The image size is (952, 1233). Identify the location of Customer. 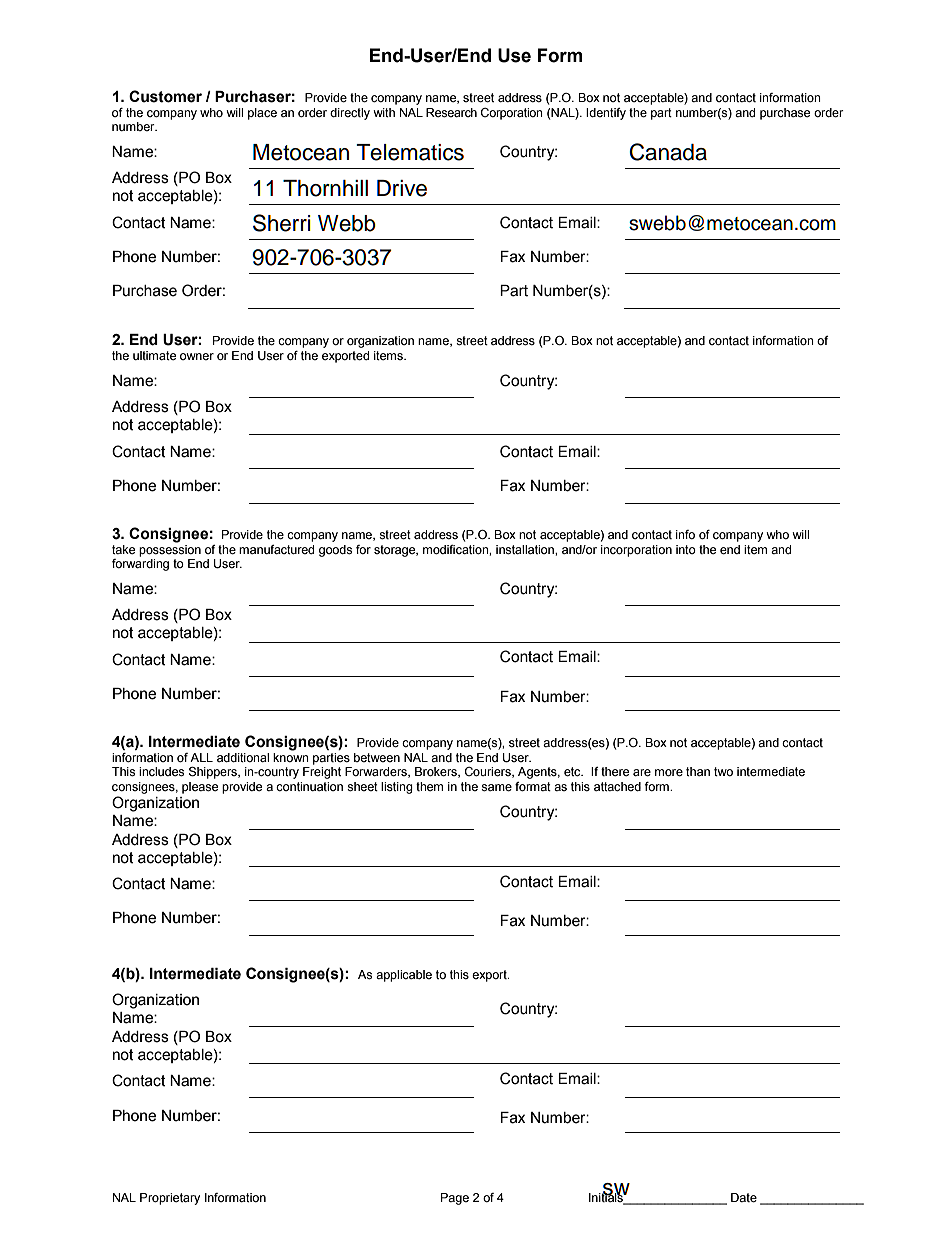
(165, 96).
